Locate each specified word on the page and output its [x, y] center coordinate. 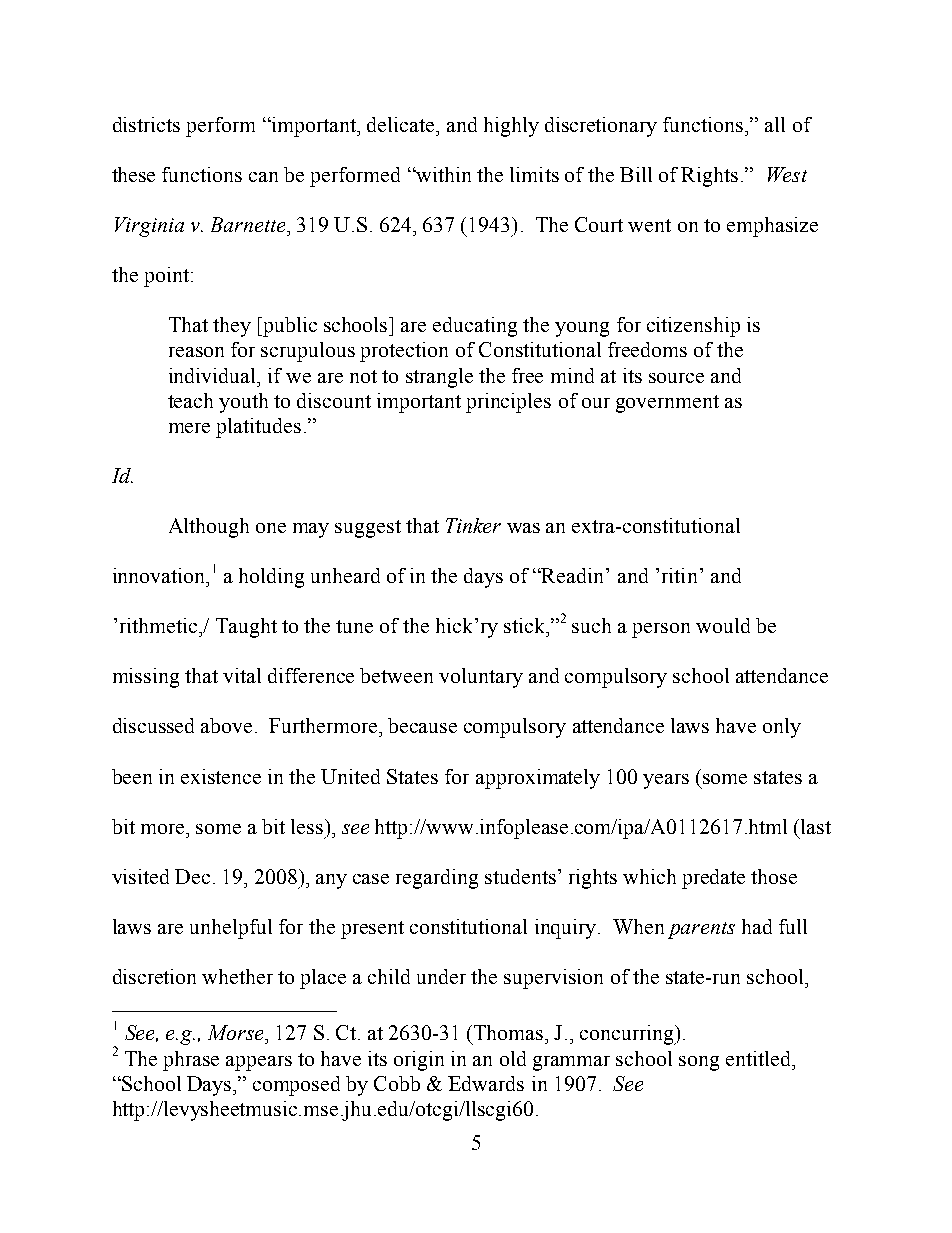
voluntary [481, 678]
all [775, 124]
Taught [246, 628]
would [723, 625]
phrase [191, 1061]
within [442, 174]
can [263, 177]
